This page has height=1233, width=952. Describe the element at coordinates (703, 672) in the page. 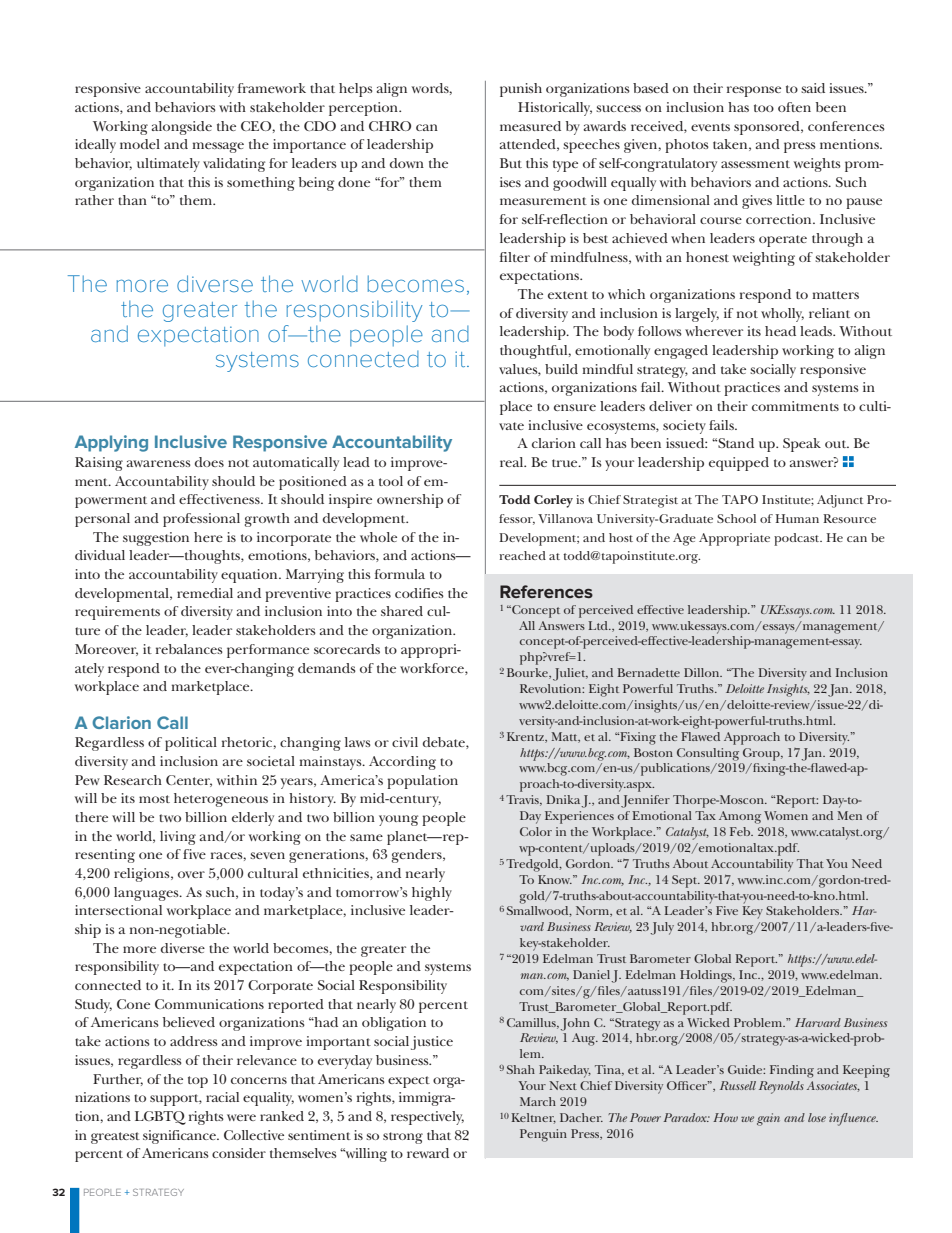

I see `Dillon` at that location.
